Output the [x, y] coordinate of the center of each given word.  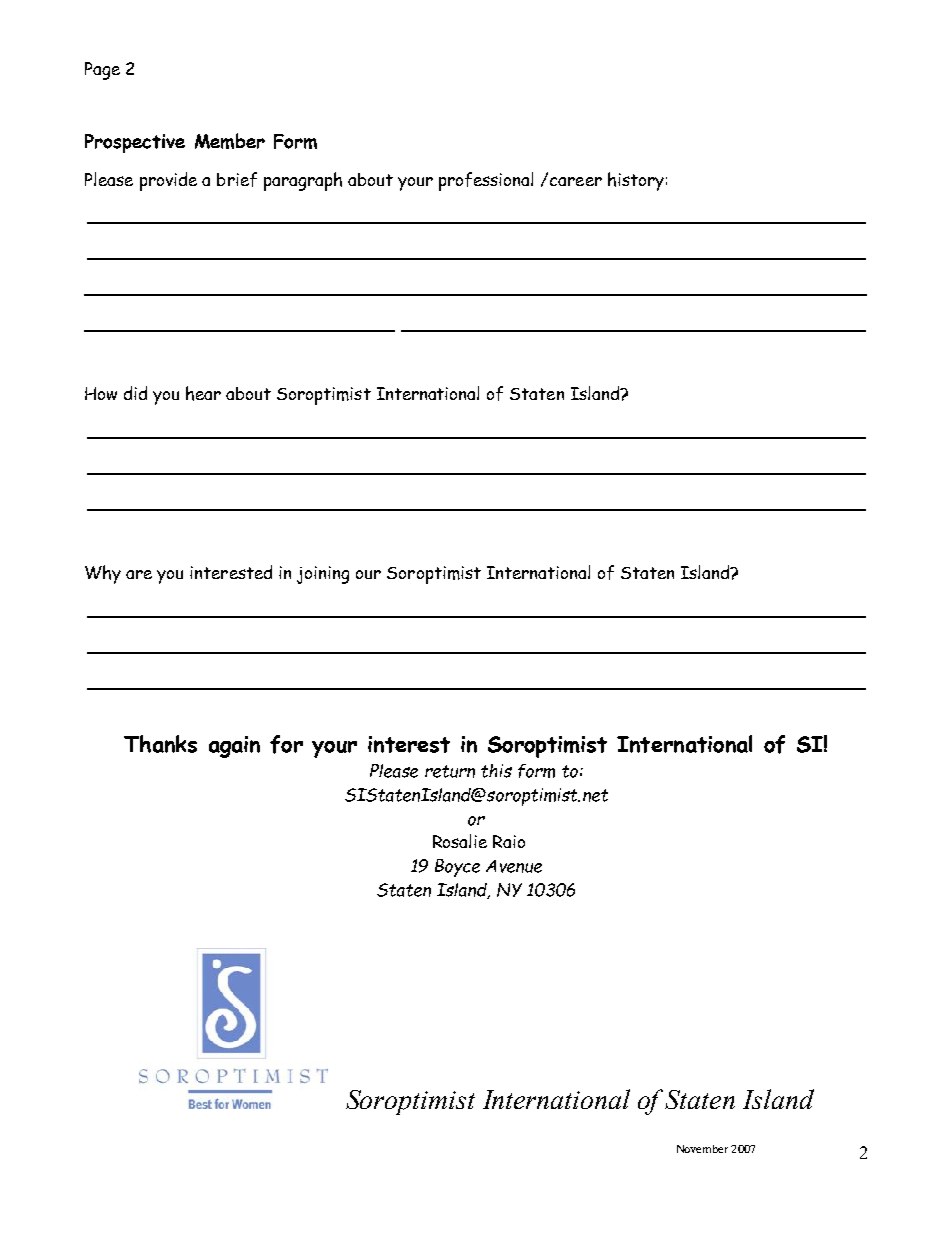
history [636, 181]
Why [103, 574]
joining [323, 575]
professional [486, 181]
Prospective [135, 143]
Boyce [457, 868]
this [496, 771]
